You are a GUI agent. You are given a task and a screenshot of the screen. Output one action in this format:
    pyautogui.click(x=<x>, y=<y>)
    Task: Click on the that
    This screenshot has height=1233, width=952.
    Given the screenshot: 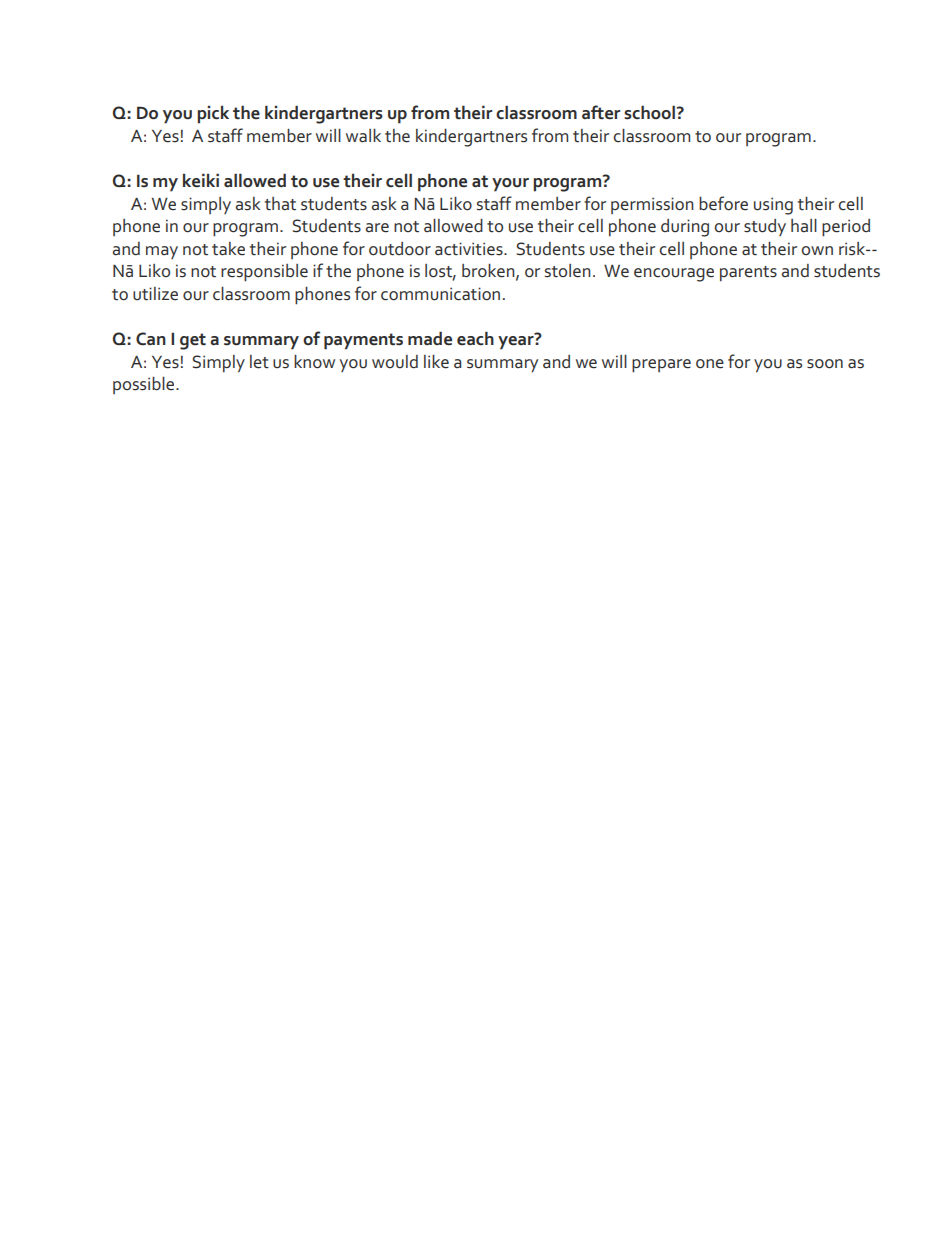 What is the action you would take?
    pyautogui.click(x=280, y=204)
